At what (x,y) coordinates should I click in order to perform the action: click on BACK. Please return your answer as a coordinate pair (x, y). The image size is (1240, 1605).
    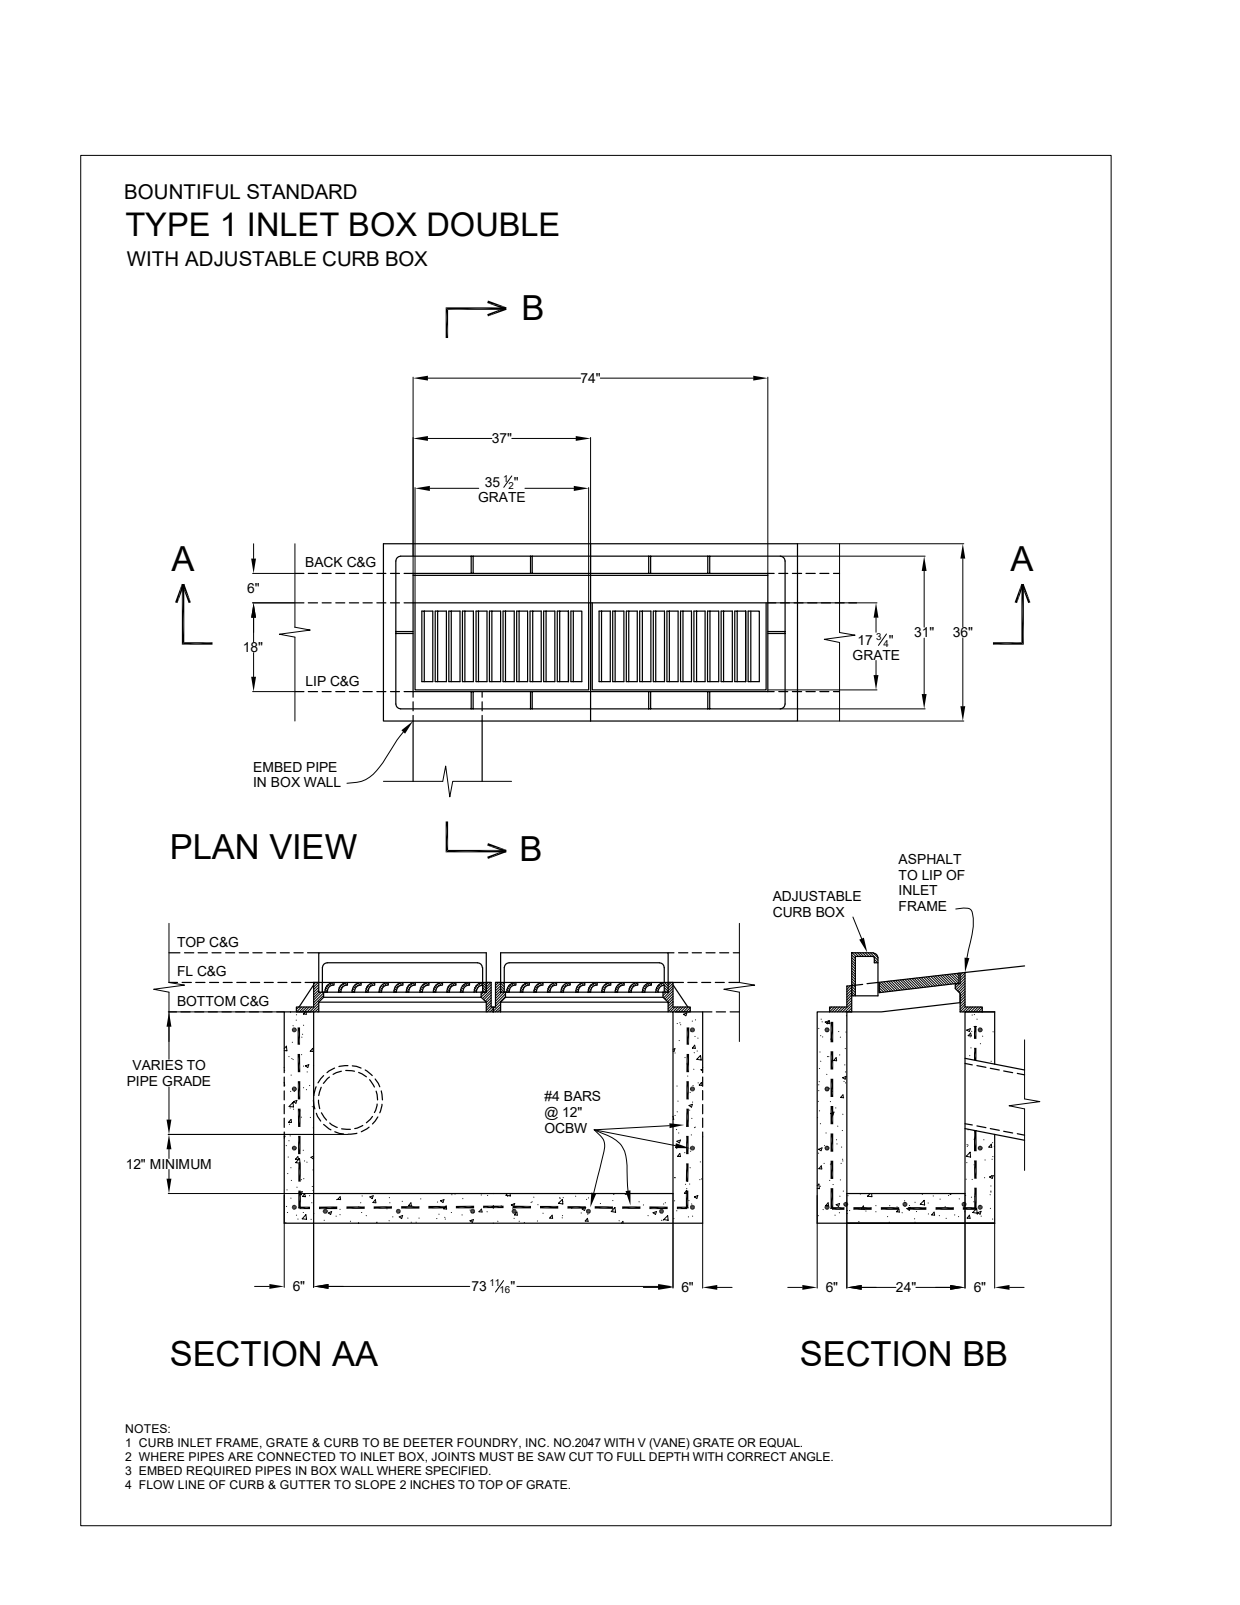
    Looking at the image, I should click on (324, 562).
